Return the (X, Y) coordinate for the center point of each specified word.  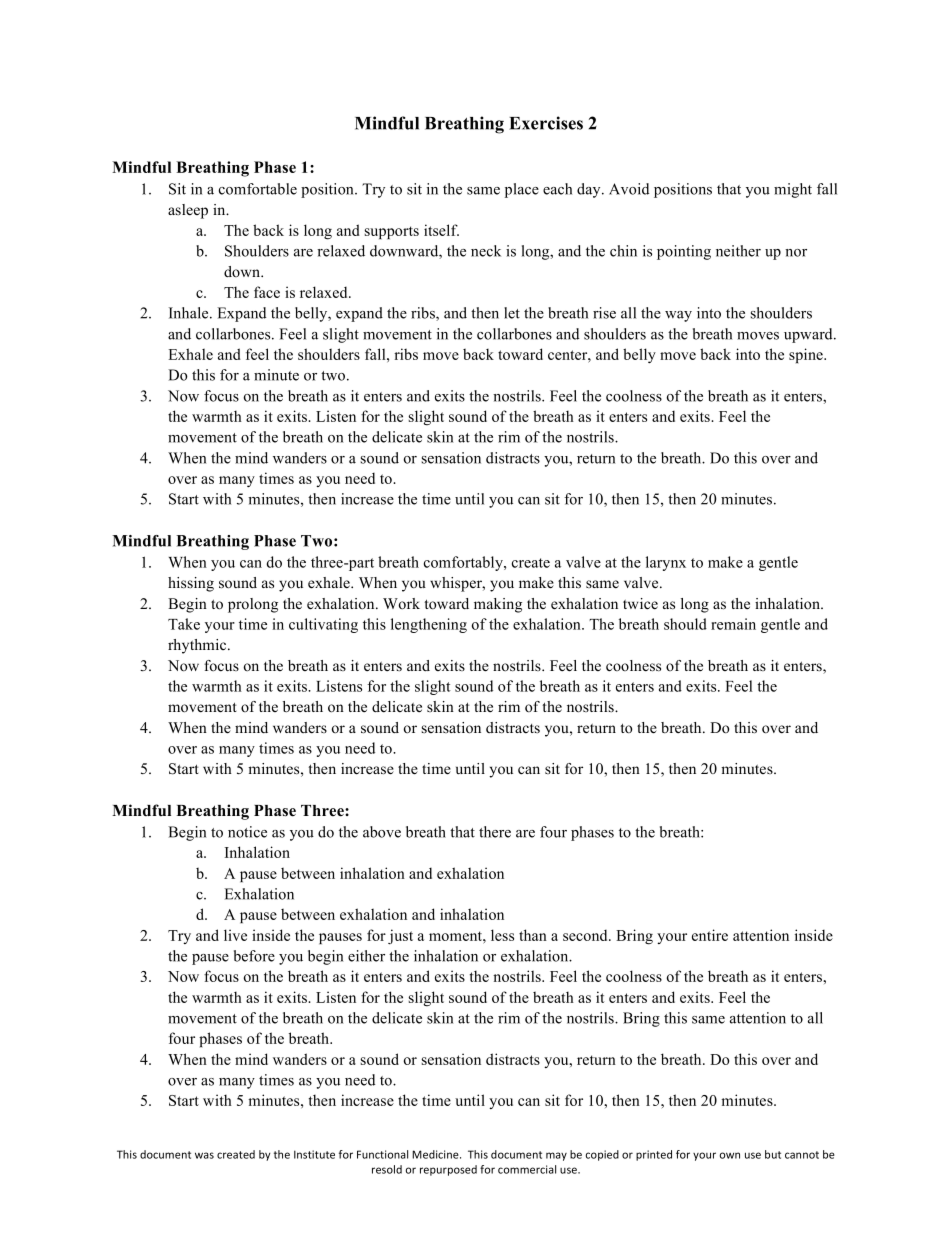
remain (733, 624)
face (267, 292)
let (512, 313)
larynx (666, 563)
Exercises (546, 123)
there (495, 832)
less (502, 935)
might (793, 190)
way (678, 316)
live (235, 935)
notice (247, 832)
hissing (191, 584)
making (498, 605)
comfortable (258, 189)
